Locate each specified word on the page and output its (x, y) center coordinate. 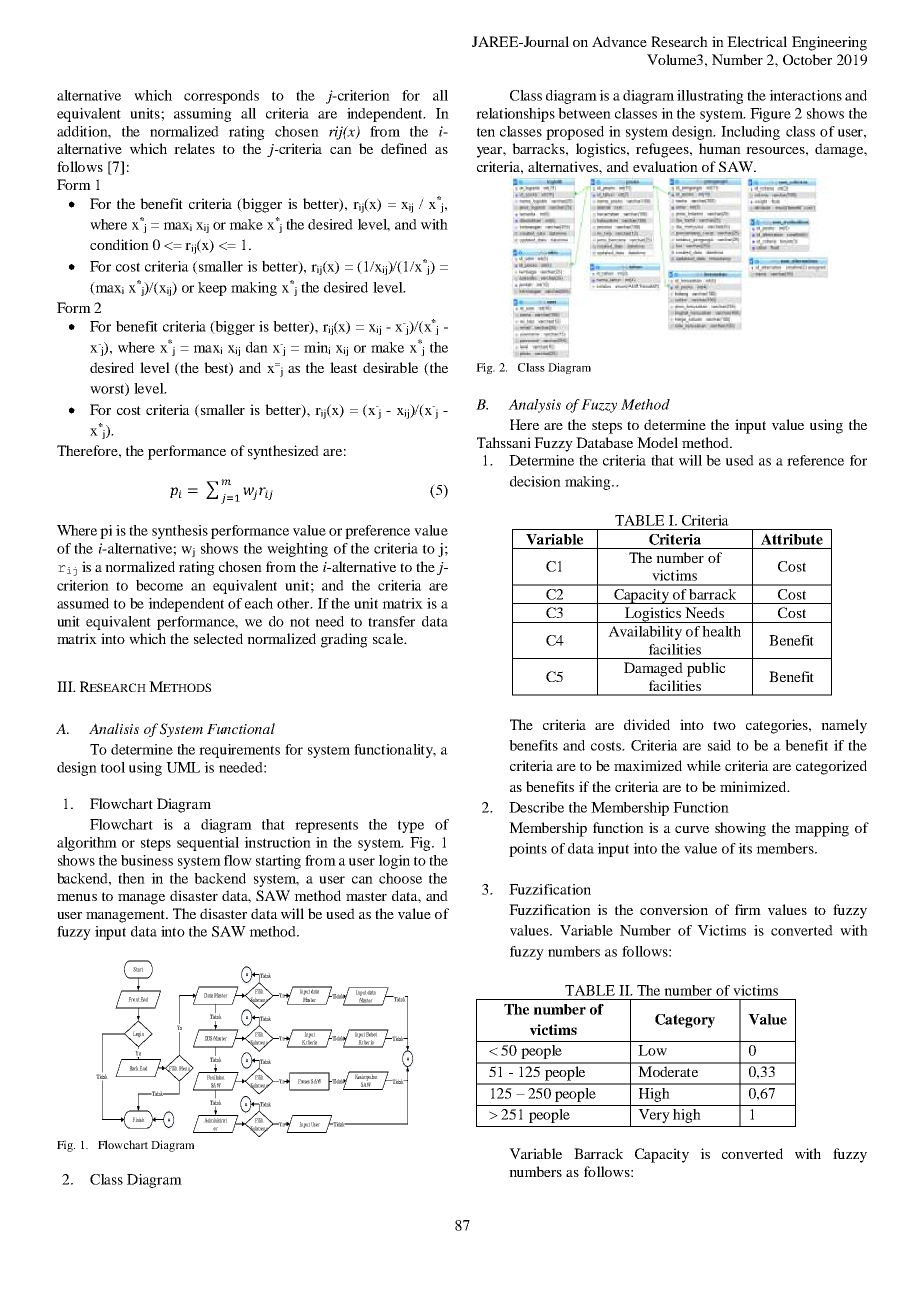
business (147, 860)
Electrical (757, 41)
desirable (390, 367)
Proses (304, 1081)
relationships (515, 115)
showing (740, 829)
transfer (391, 621)
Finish (138, 1119)
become (159, 585)
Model (657, 442)
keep (212, 289)
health (721, 631)
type (411, 826)
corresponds (221, 97)
